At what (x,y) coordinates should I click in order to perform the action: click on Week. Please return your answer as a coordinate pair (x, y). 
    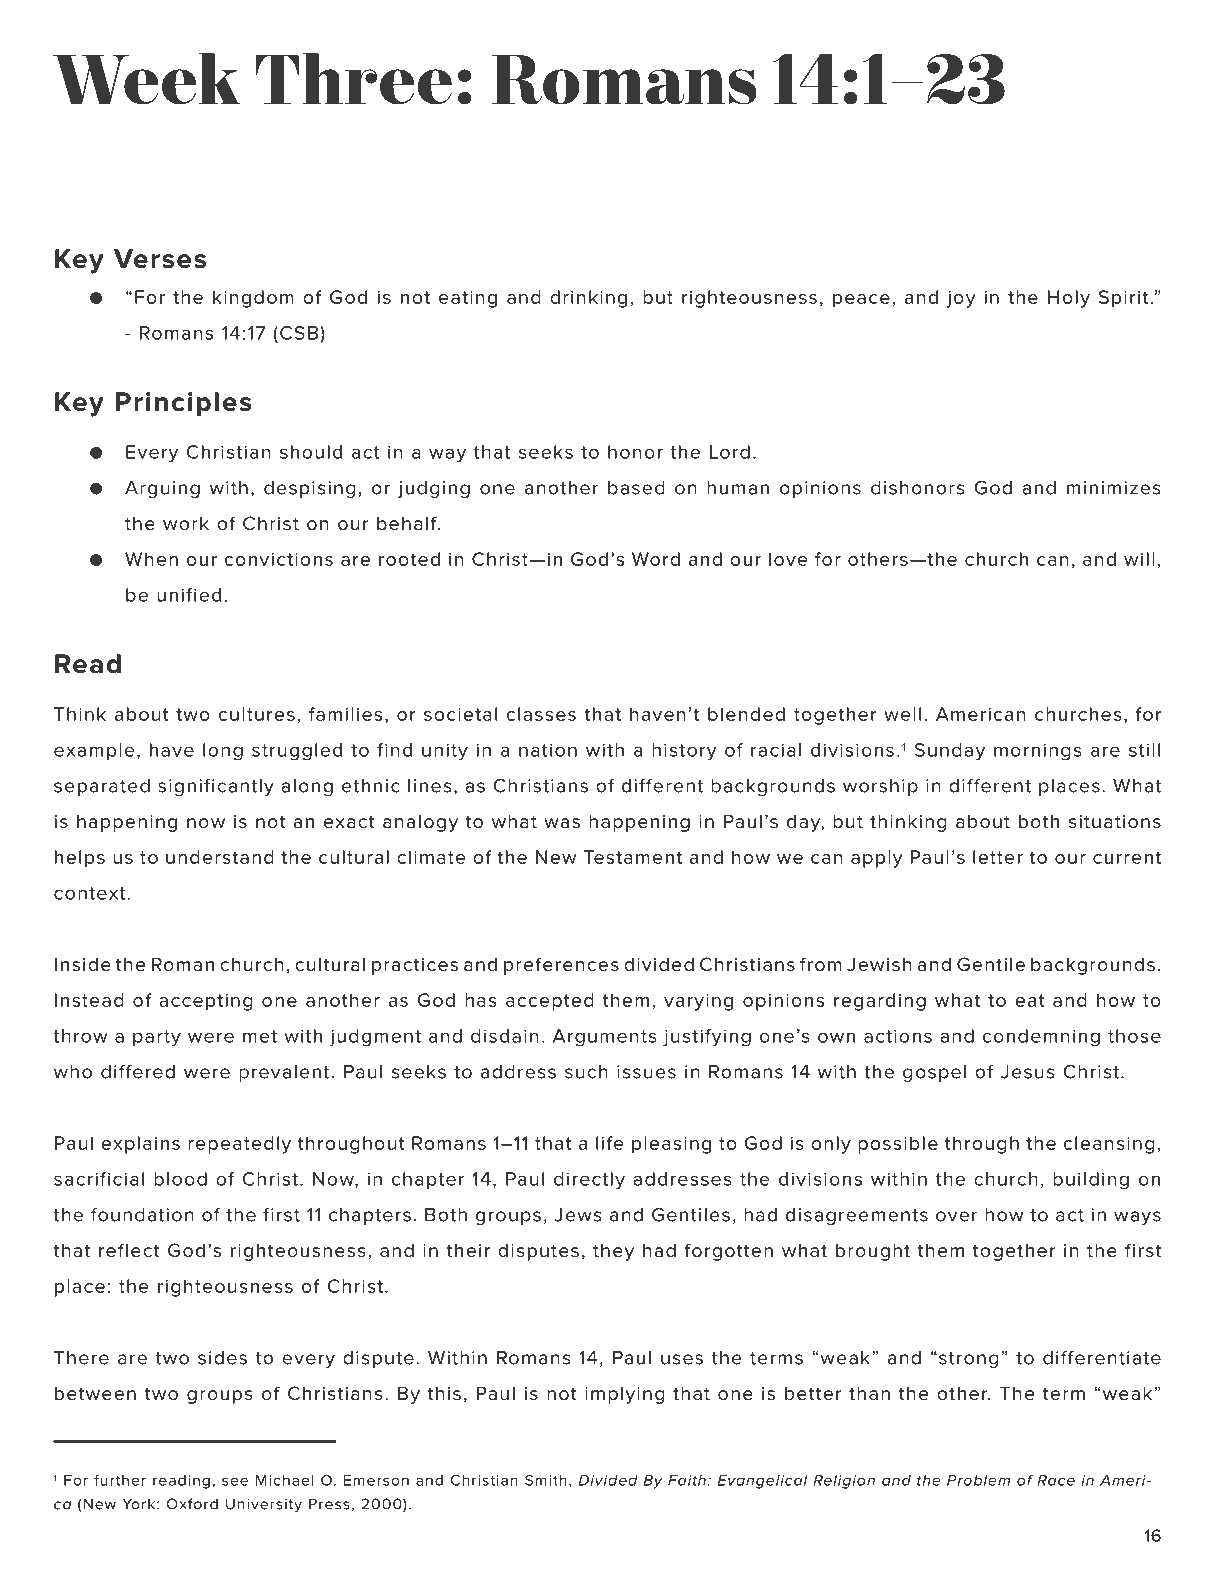
    Looking at the image, I should click on (146, 79).
